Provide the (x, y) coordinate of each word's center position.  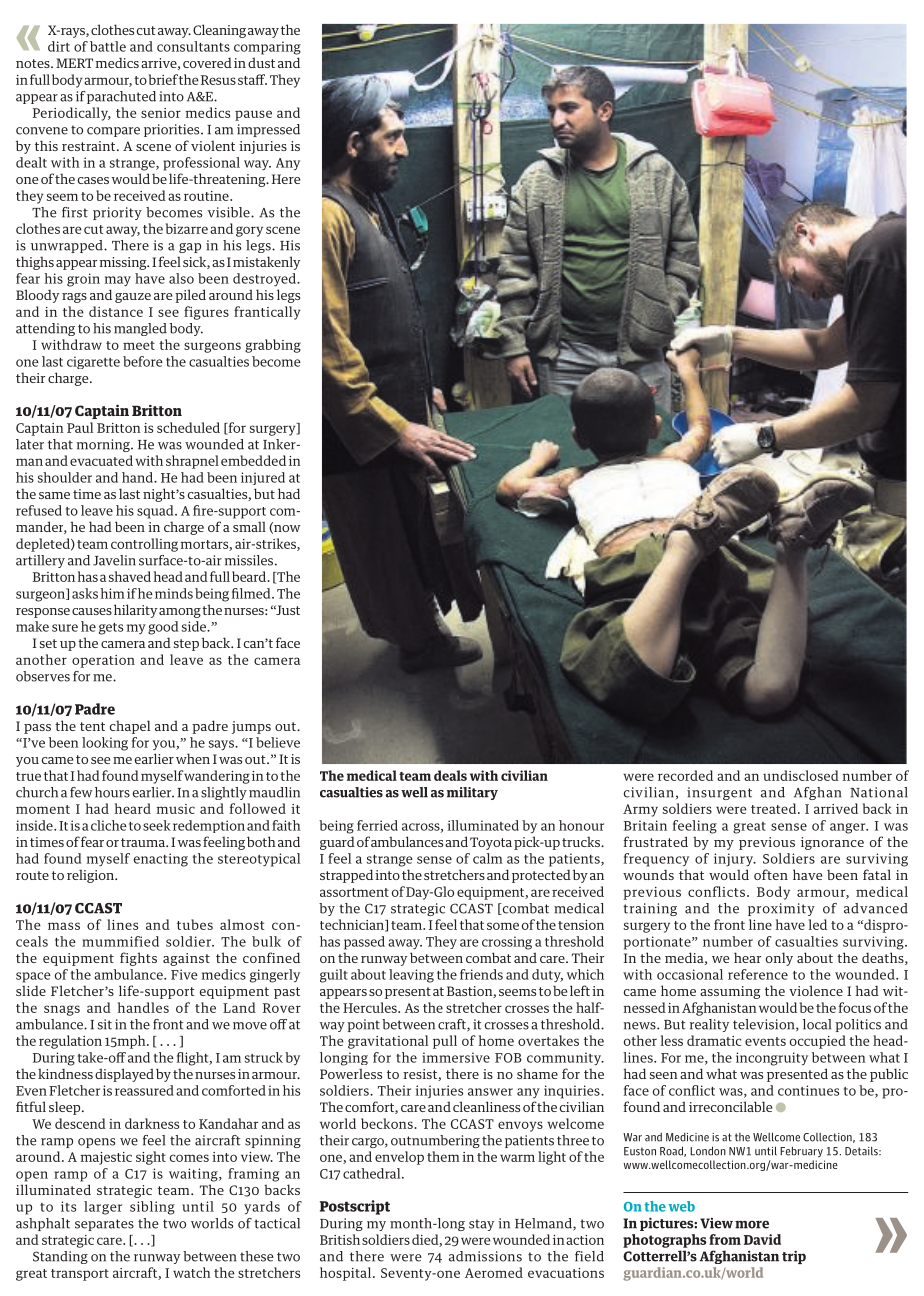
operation (103, 661)
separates (104, 1225)
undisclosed (801, 775)
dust (261, 62)
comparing (267, 48)
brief (163, 79)
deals (450, 775)
